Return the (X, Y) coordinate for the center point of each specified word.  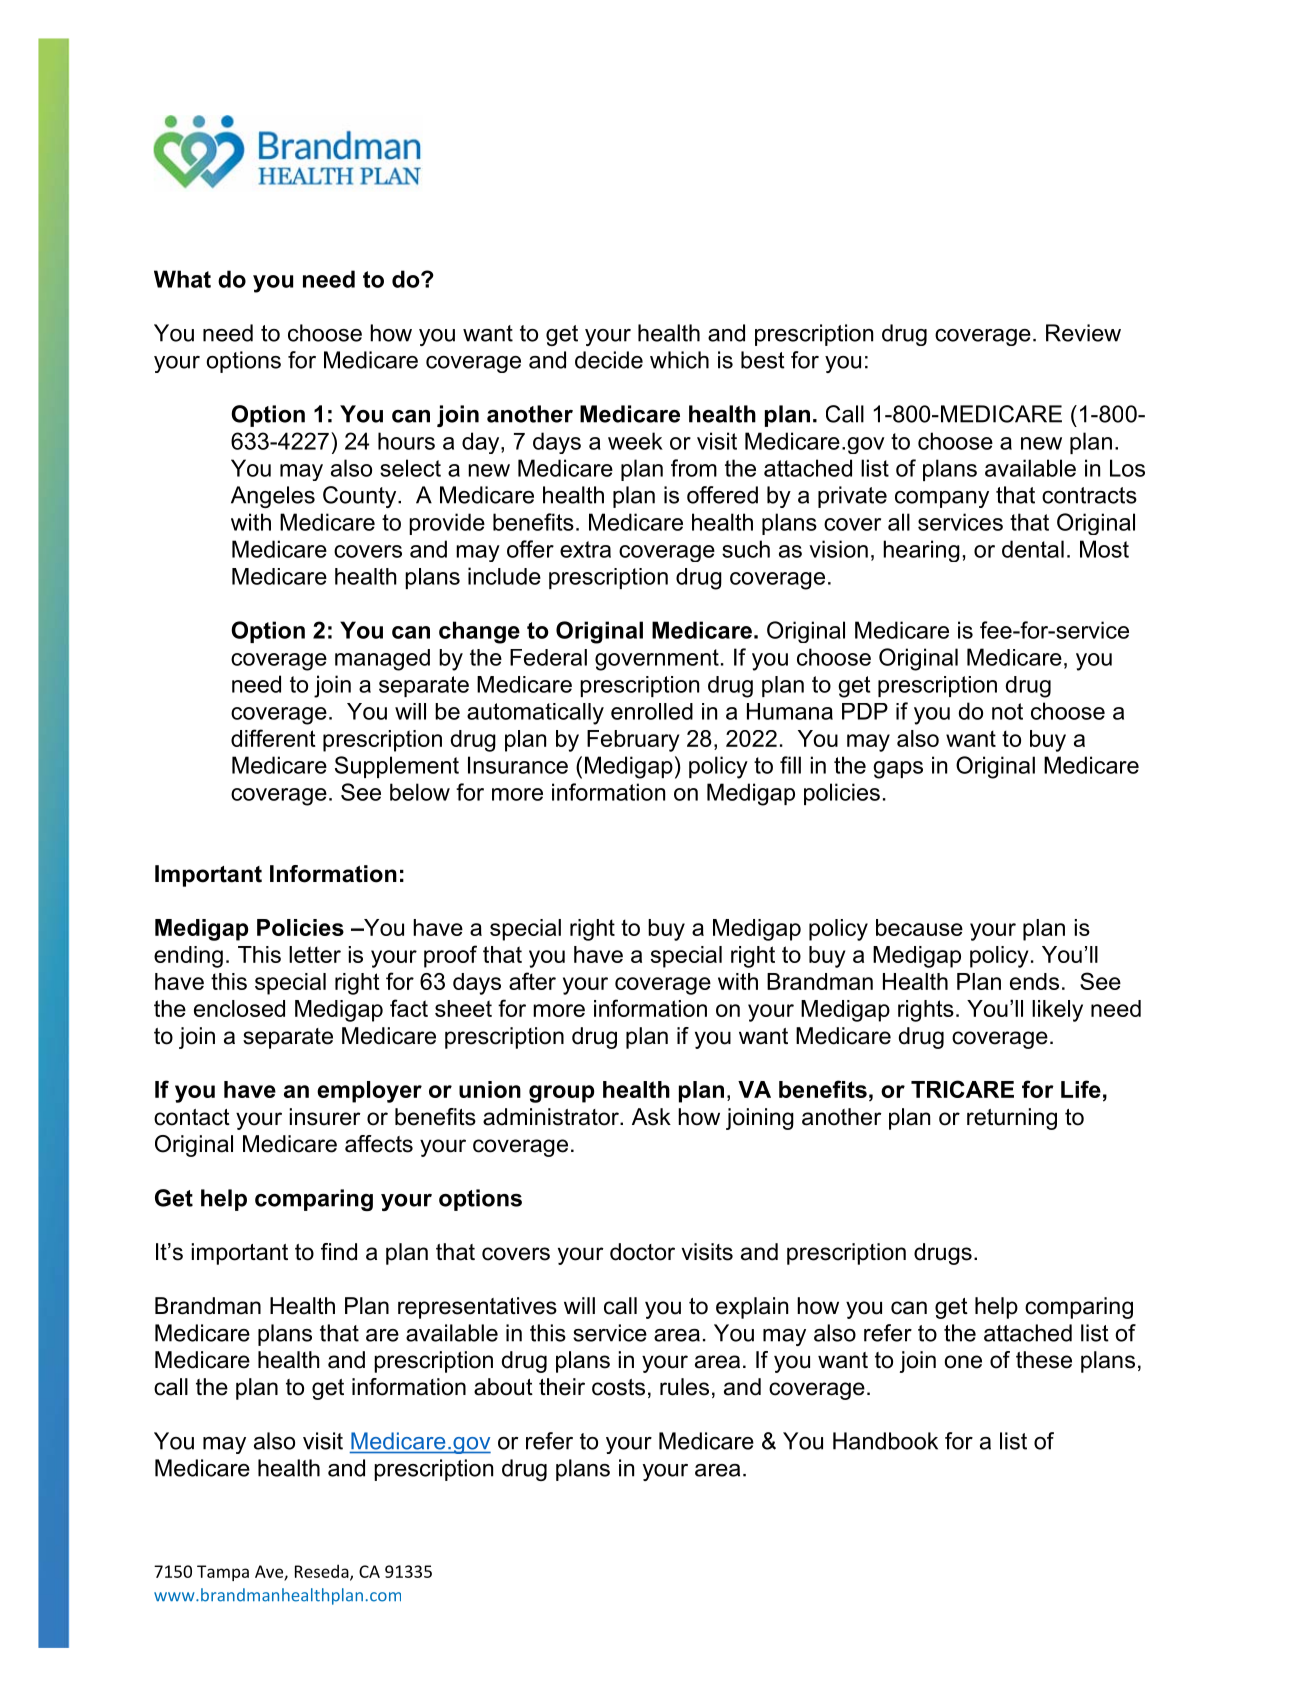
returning (1012, 1119)
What (182, 279)
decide (609, 360)
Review (1083, 333)
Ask (651, 1117)
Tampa (223, 1573)
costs (618, 1387)
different (273, 738)
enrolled (652, 711)
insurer (325, 1117)
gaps (898, 770)
